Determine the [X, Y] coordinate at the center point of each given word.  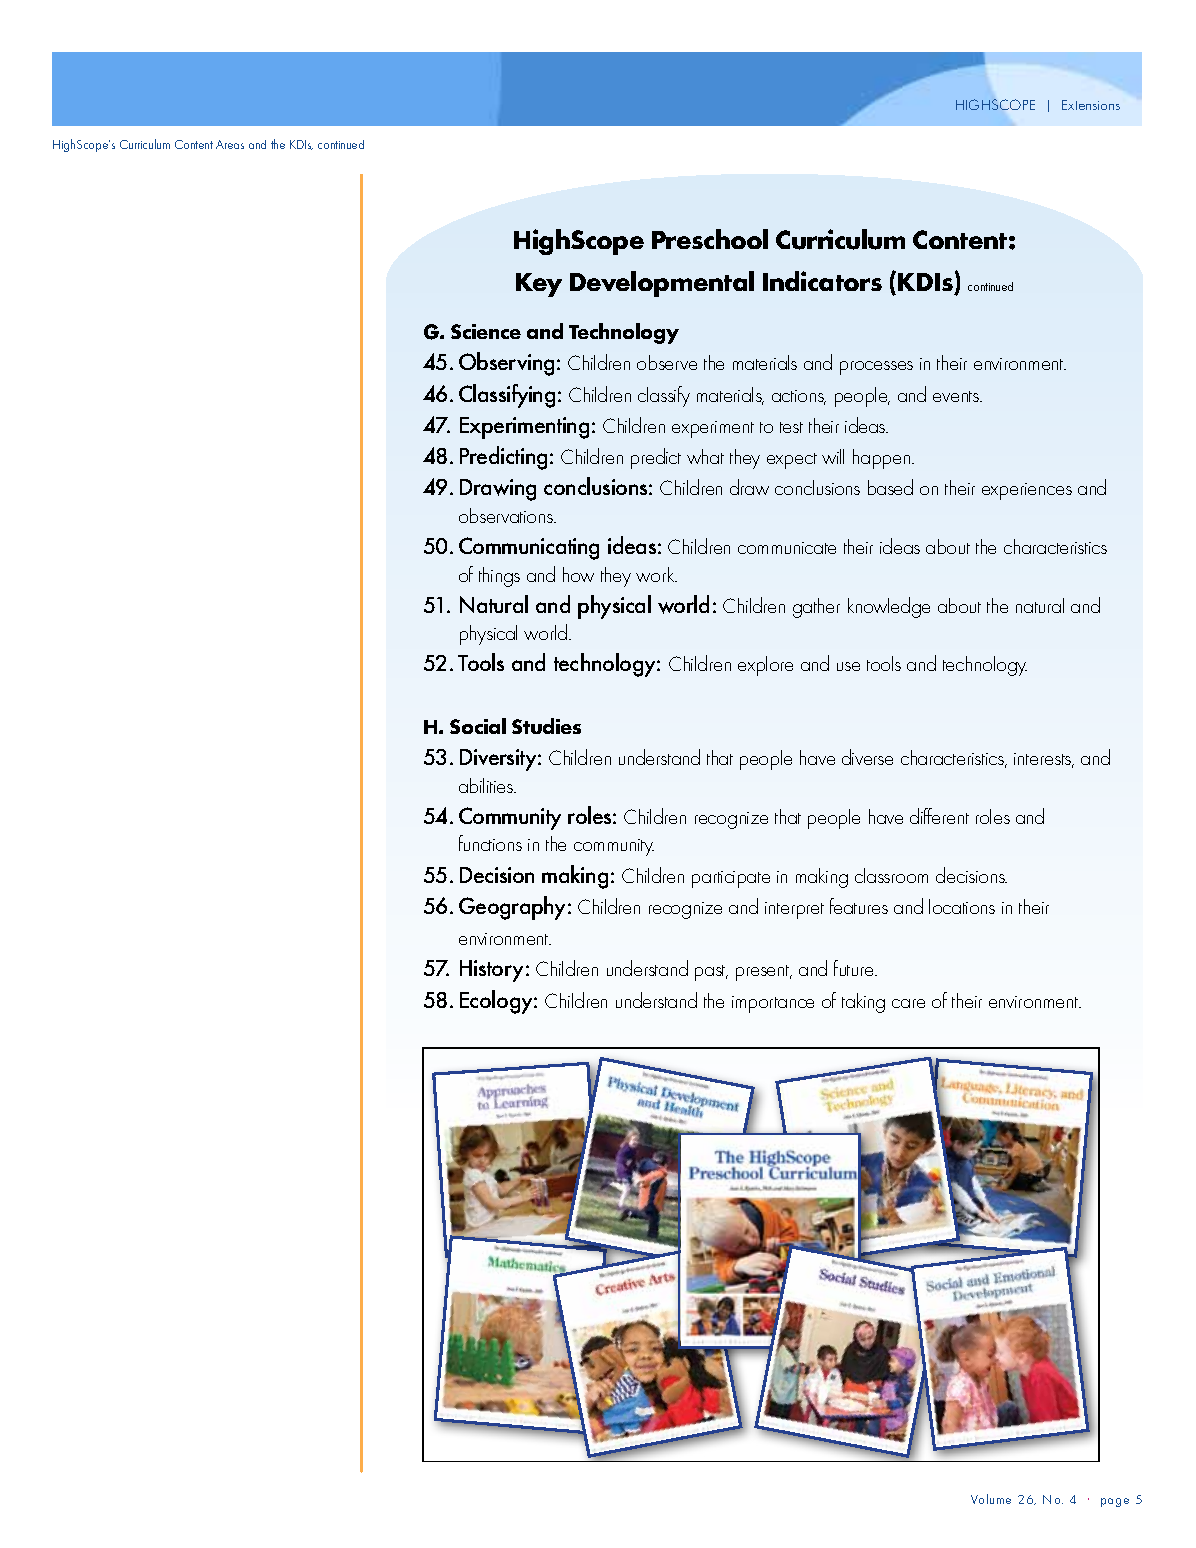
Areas [230, 144]
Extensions [1091, 105]
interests [1044, 760]
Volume [991, 1499]
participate [731, 879]
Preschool [710, 239]
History [493, 971]
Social [478, 726]
